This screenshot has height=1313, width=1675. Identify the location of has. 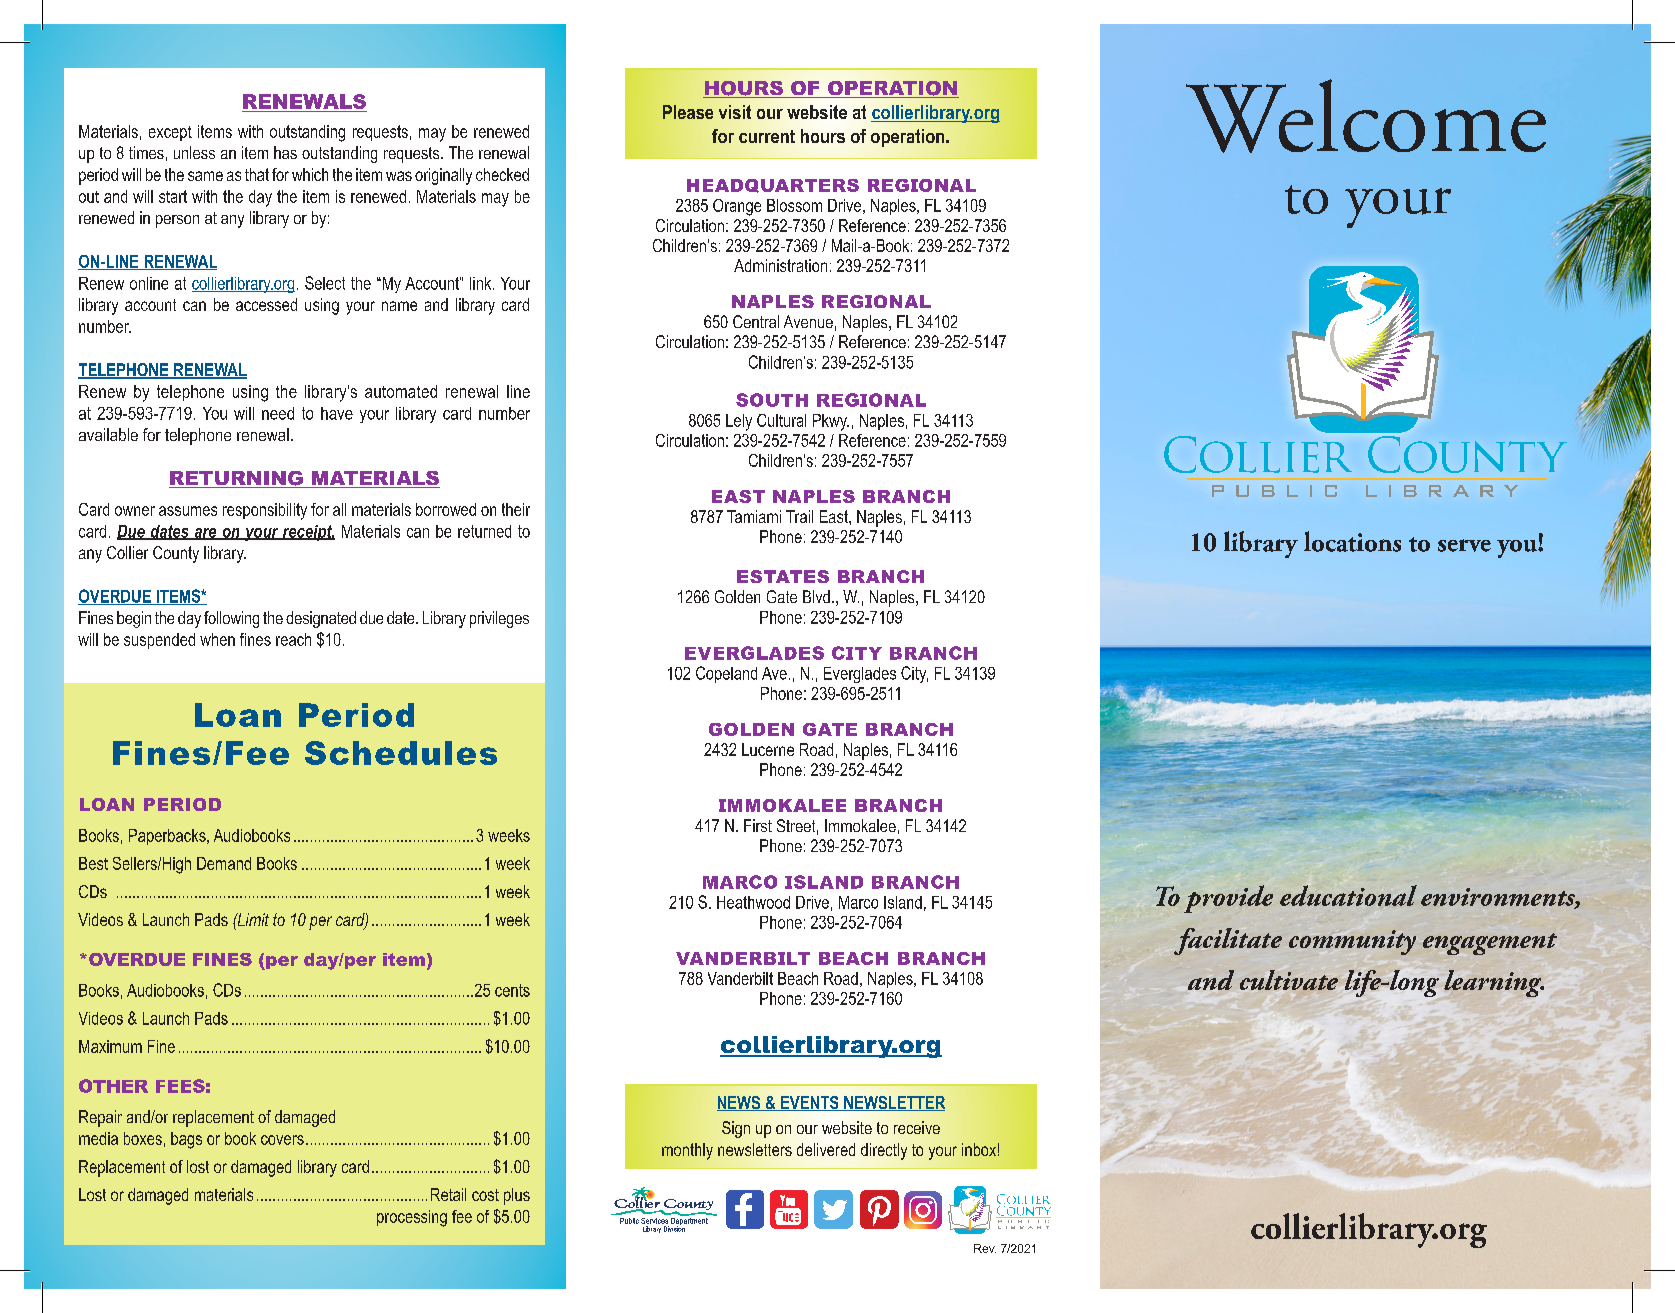
(285, 152).
